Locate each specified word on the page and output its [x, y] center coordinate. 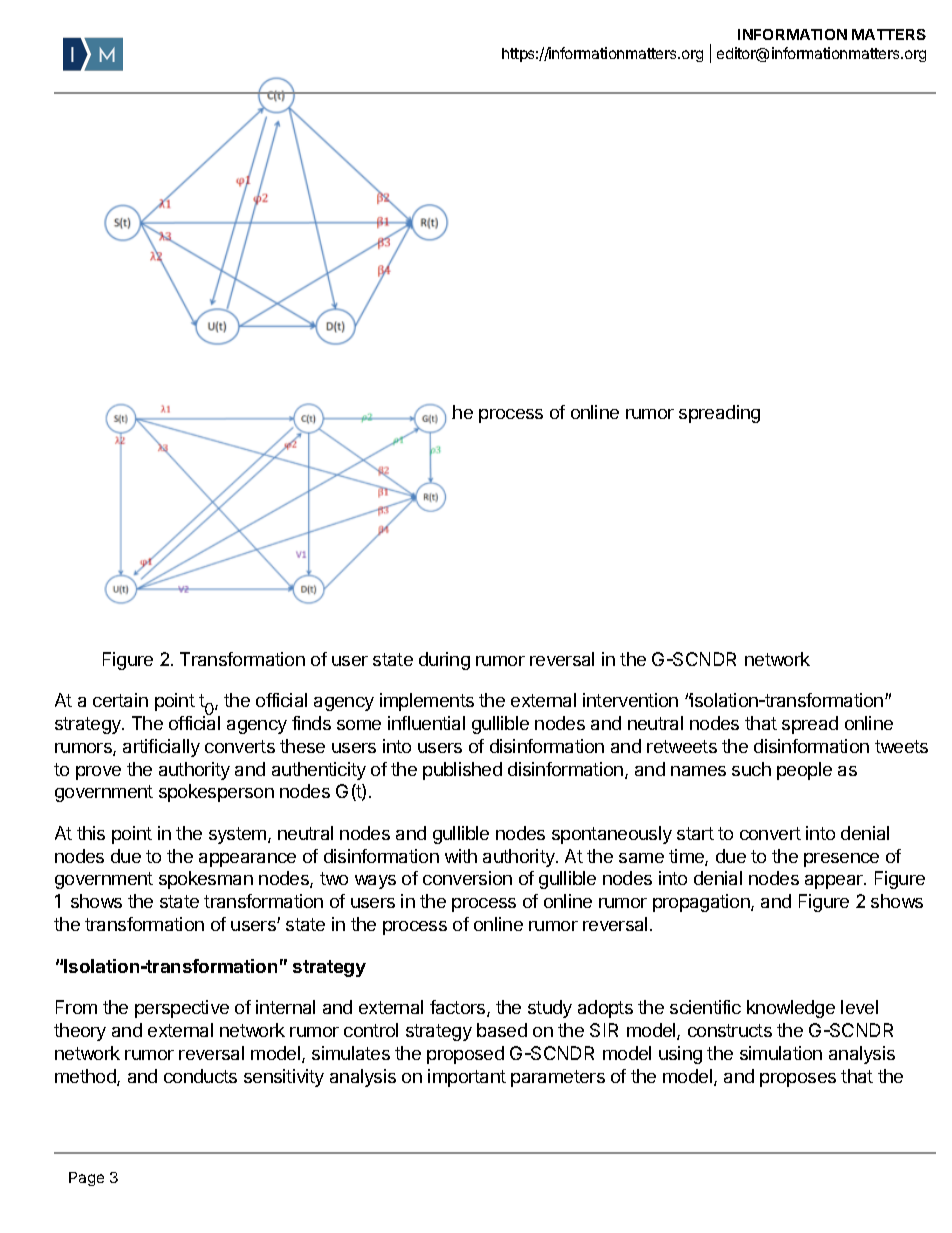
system [237, 835]
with [461, 856]
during [444, 661]
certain [120, 700]
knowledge [791, 1009]
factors [459, 1008]
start [695, 833]
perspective [182, 1009]
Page [86, 1179]
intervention [630, 700]
